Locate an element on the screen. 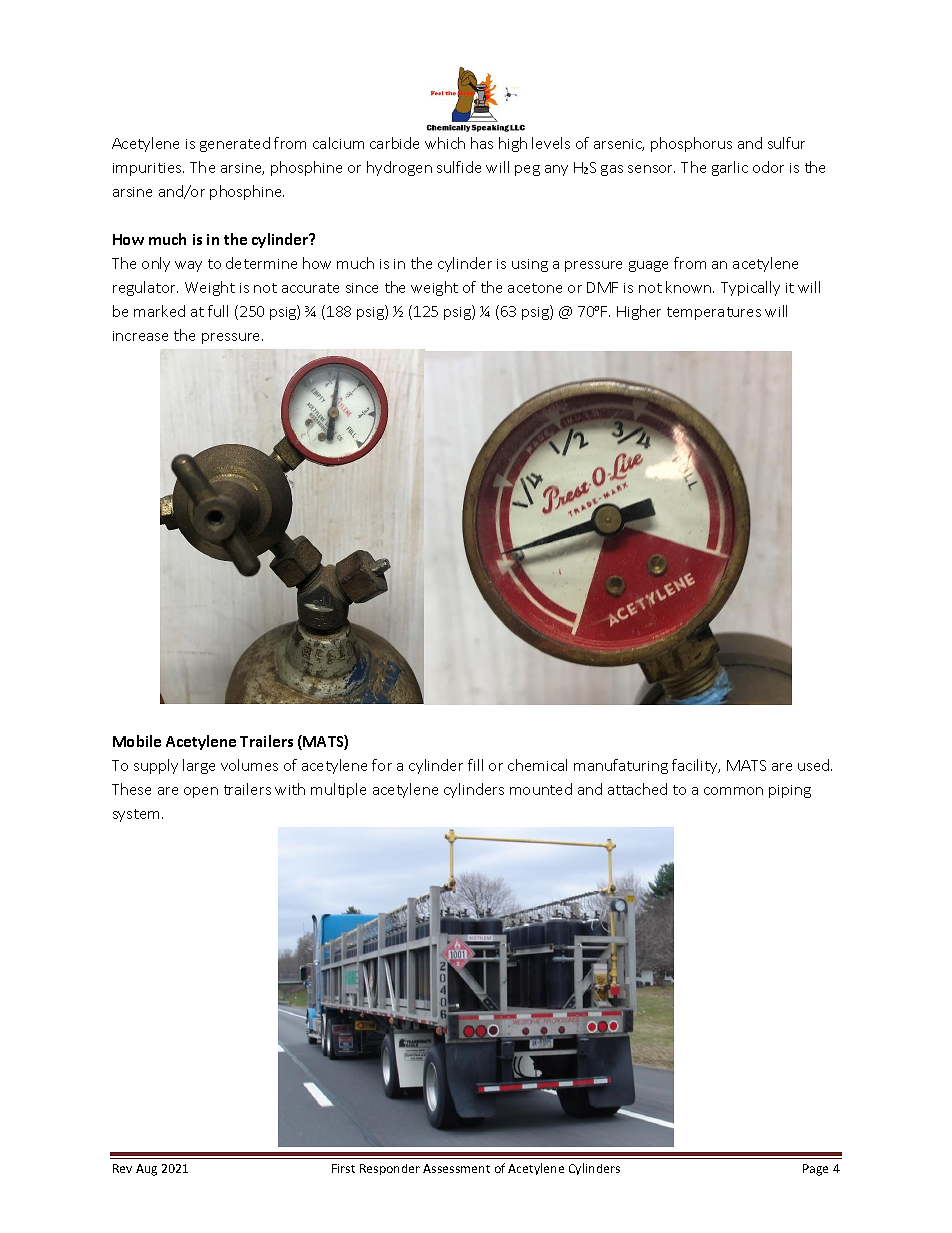  facility is located at coordinates (696, 766).
